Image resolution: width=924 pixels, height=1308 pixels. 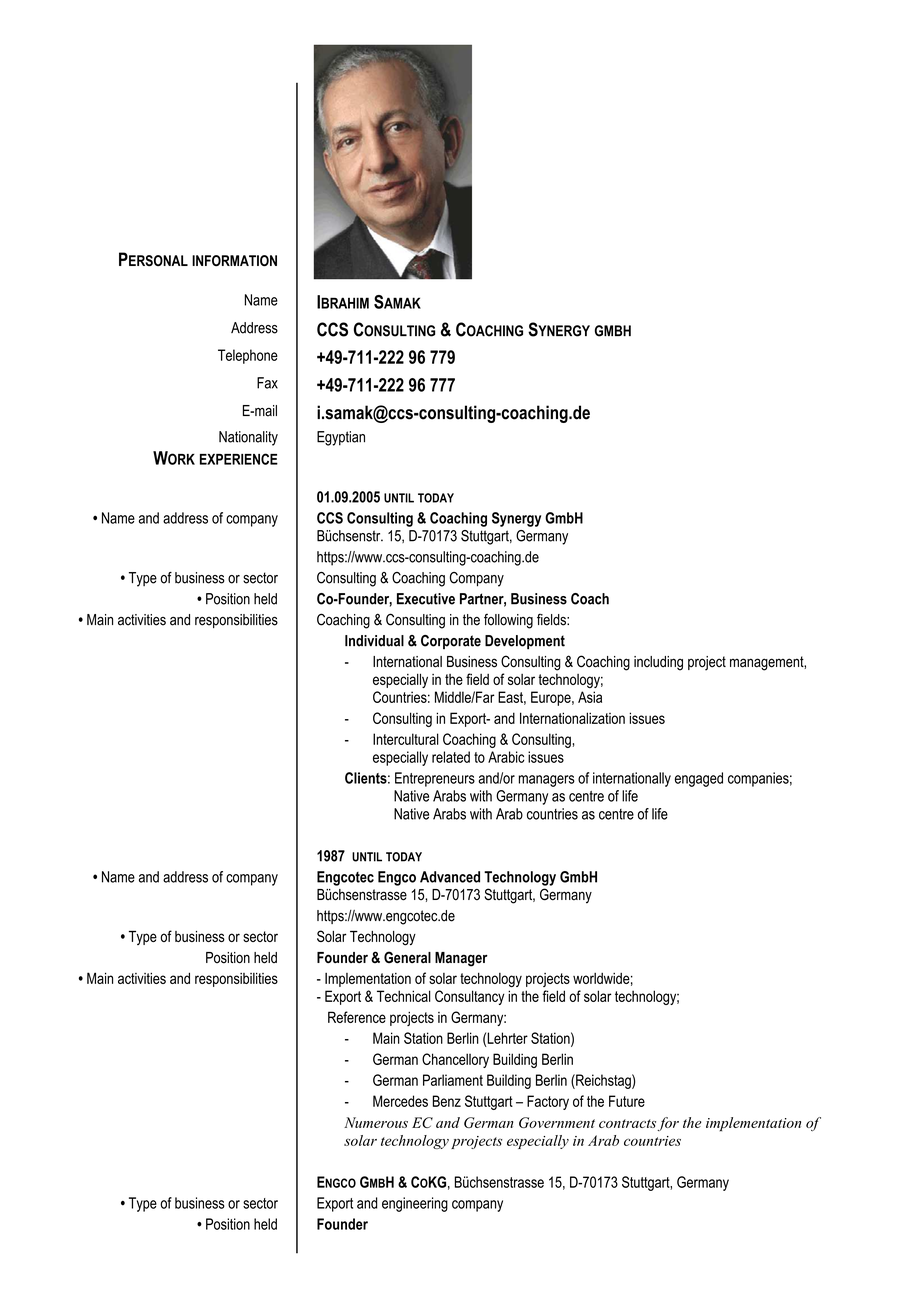 What do you see at coordinates (426, 599) in the image?
I see `Executive` at bounding box center [426, 599].
